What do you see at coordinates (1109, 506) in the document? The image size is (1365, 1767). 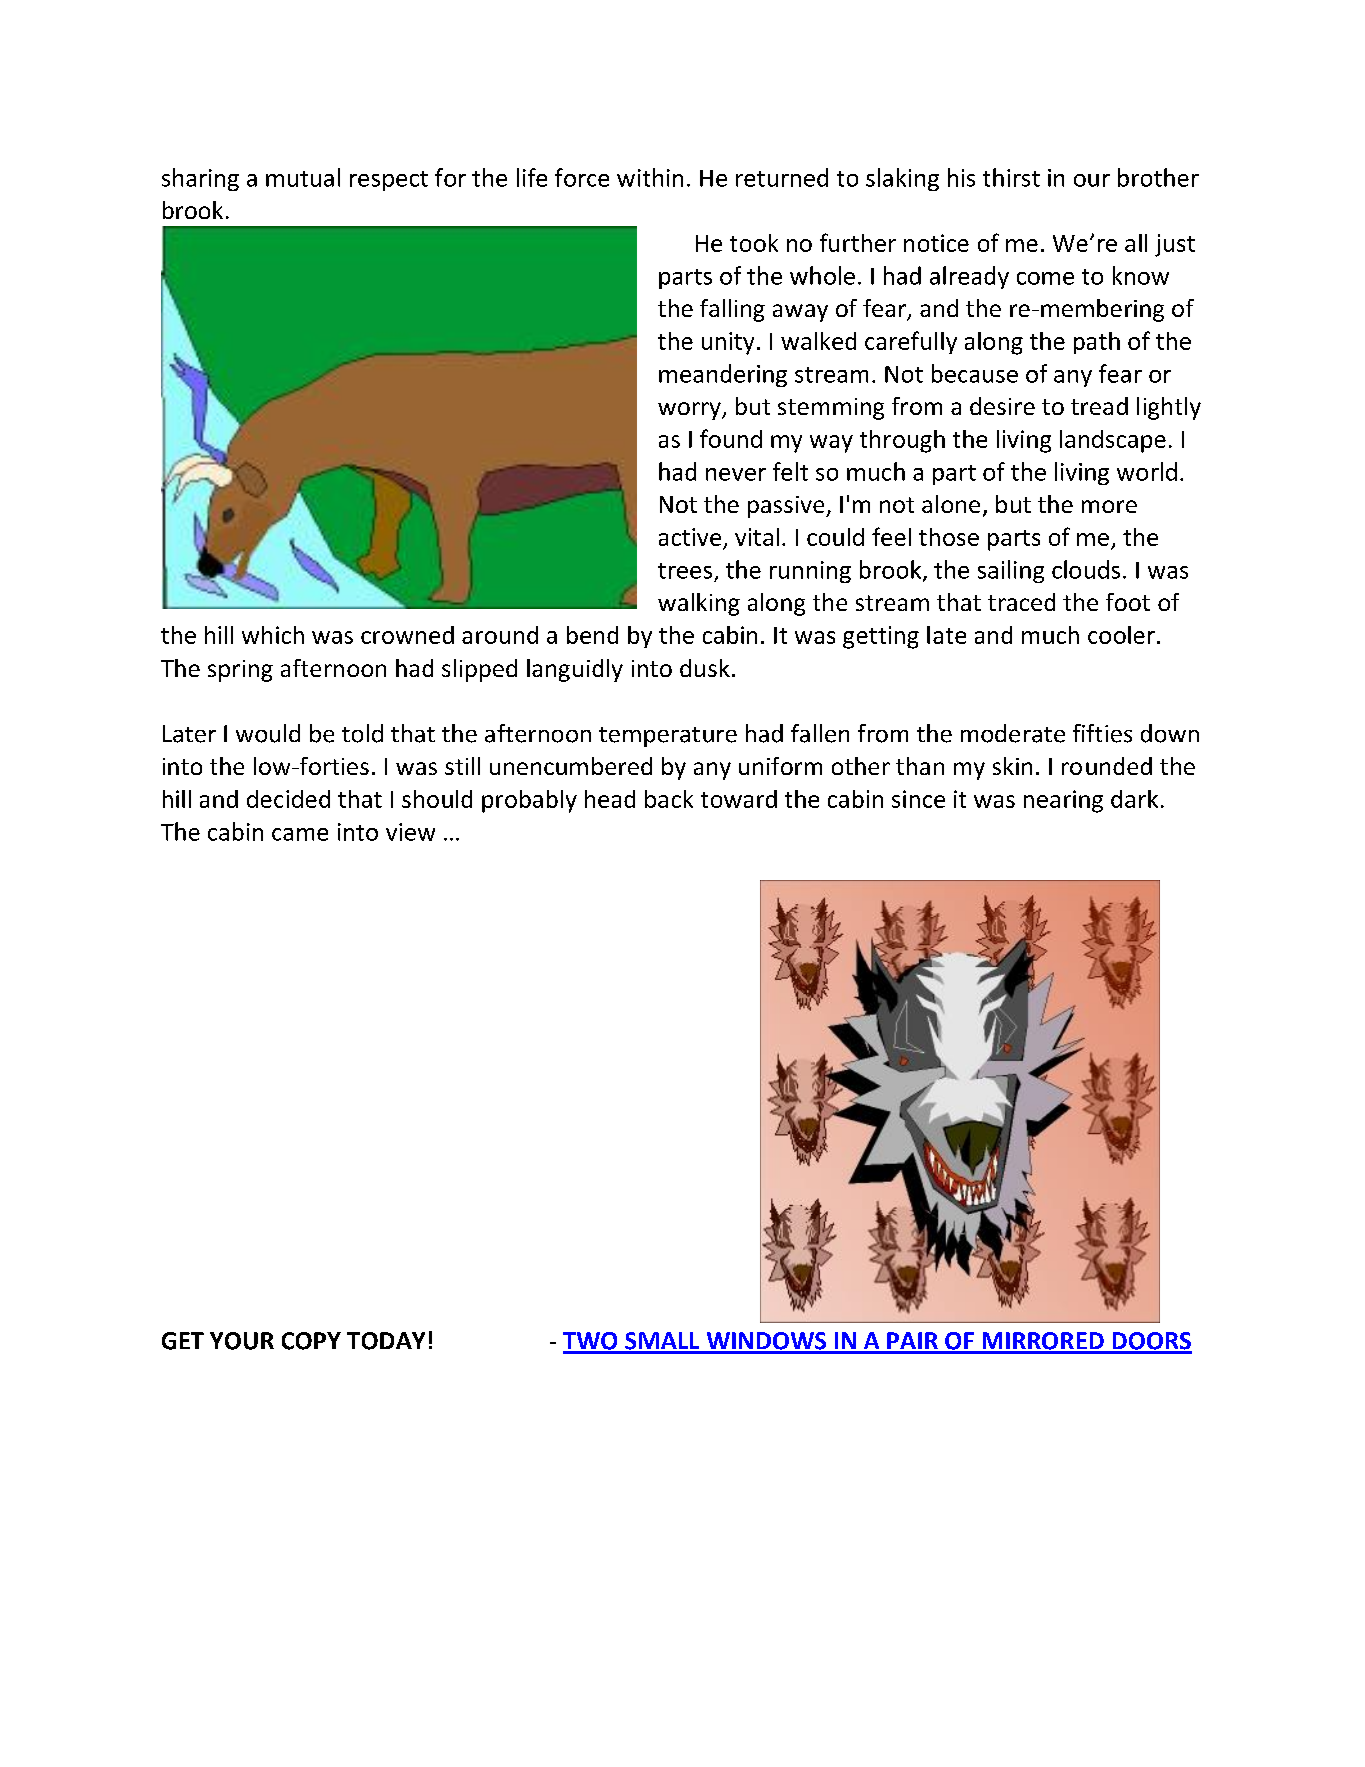 I see `more` at bounding box center [1109, 506].
